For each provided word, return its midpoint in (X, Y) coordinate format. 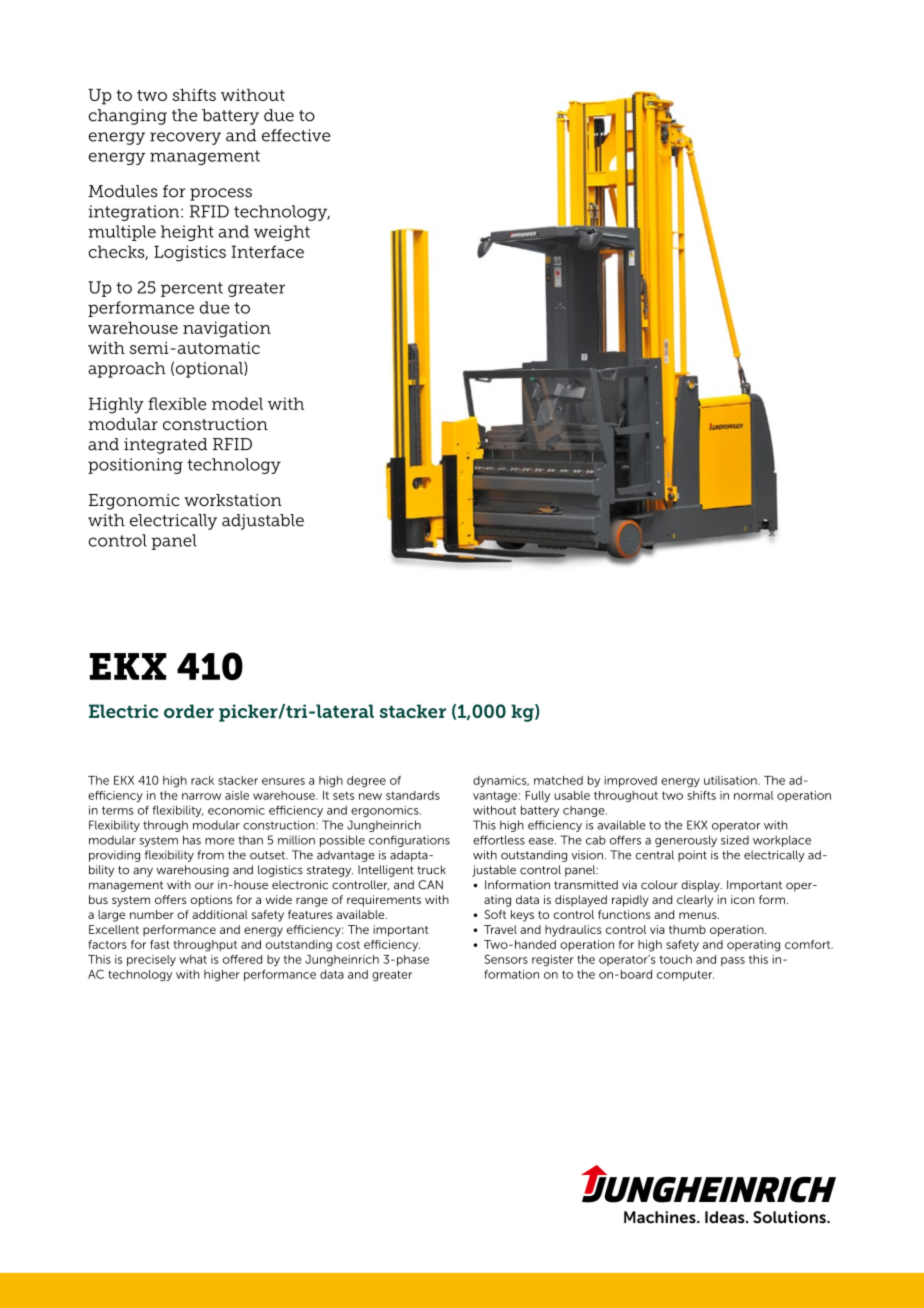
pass (733, 961)
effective (296, 135)
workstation (233, 500)
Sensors (506, 959)
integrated (165, 446)
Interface (267, 251)
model (237, 403)
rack (202, 780)
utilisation (731, 780)
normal (753, 795)
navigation (227, 329)
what (193, 959)
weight (282, 233)
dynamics (501, 781)
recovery (185, 138)
